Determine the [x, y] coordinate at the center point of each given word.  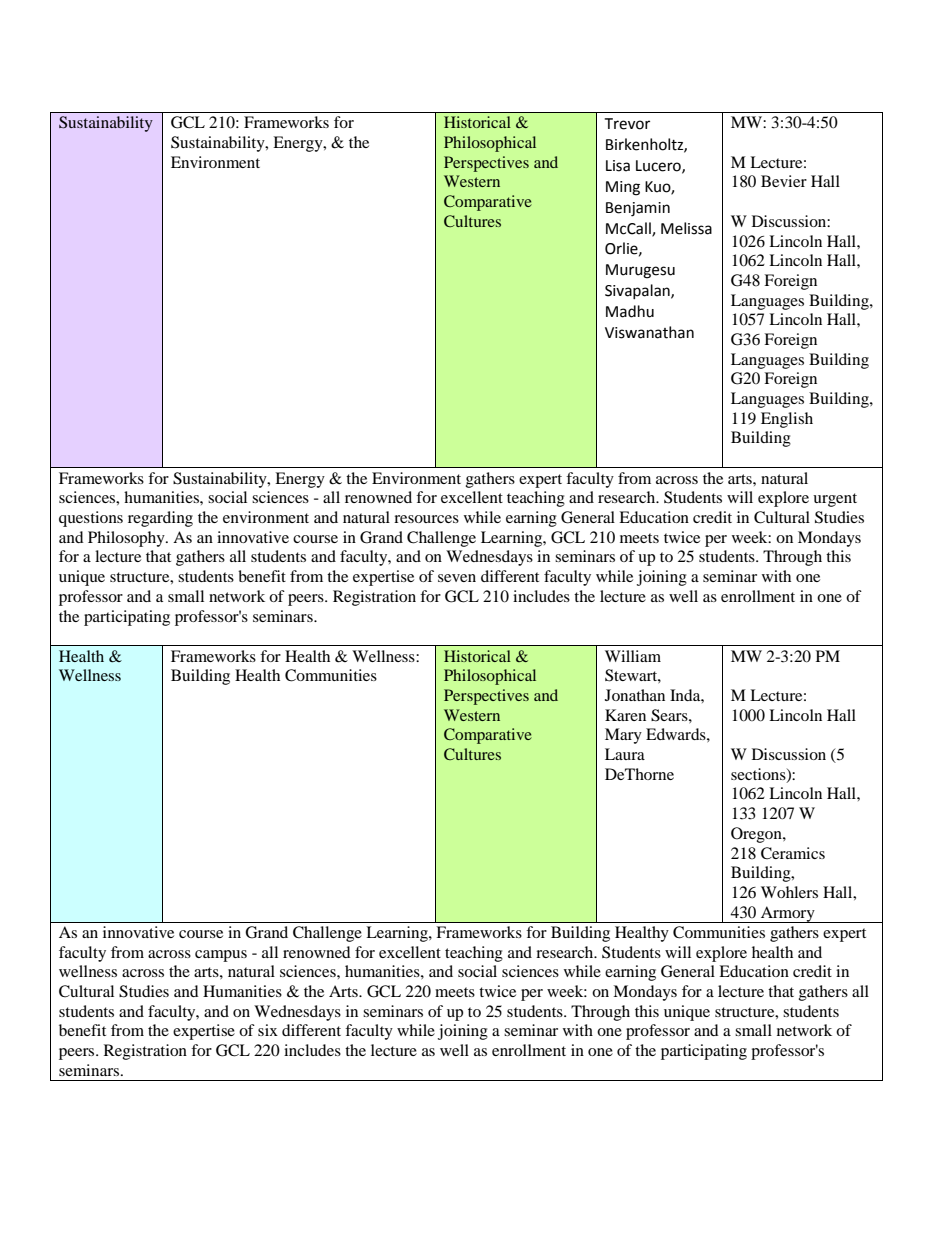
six [268, 1030]
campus [221, 956]
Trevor [627, 124]
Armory [788, 914]
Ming [623, 188]
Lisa [618, 166]
